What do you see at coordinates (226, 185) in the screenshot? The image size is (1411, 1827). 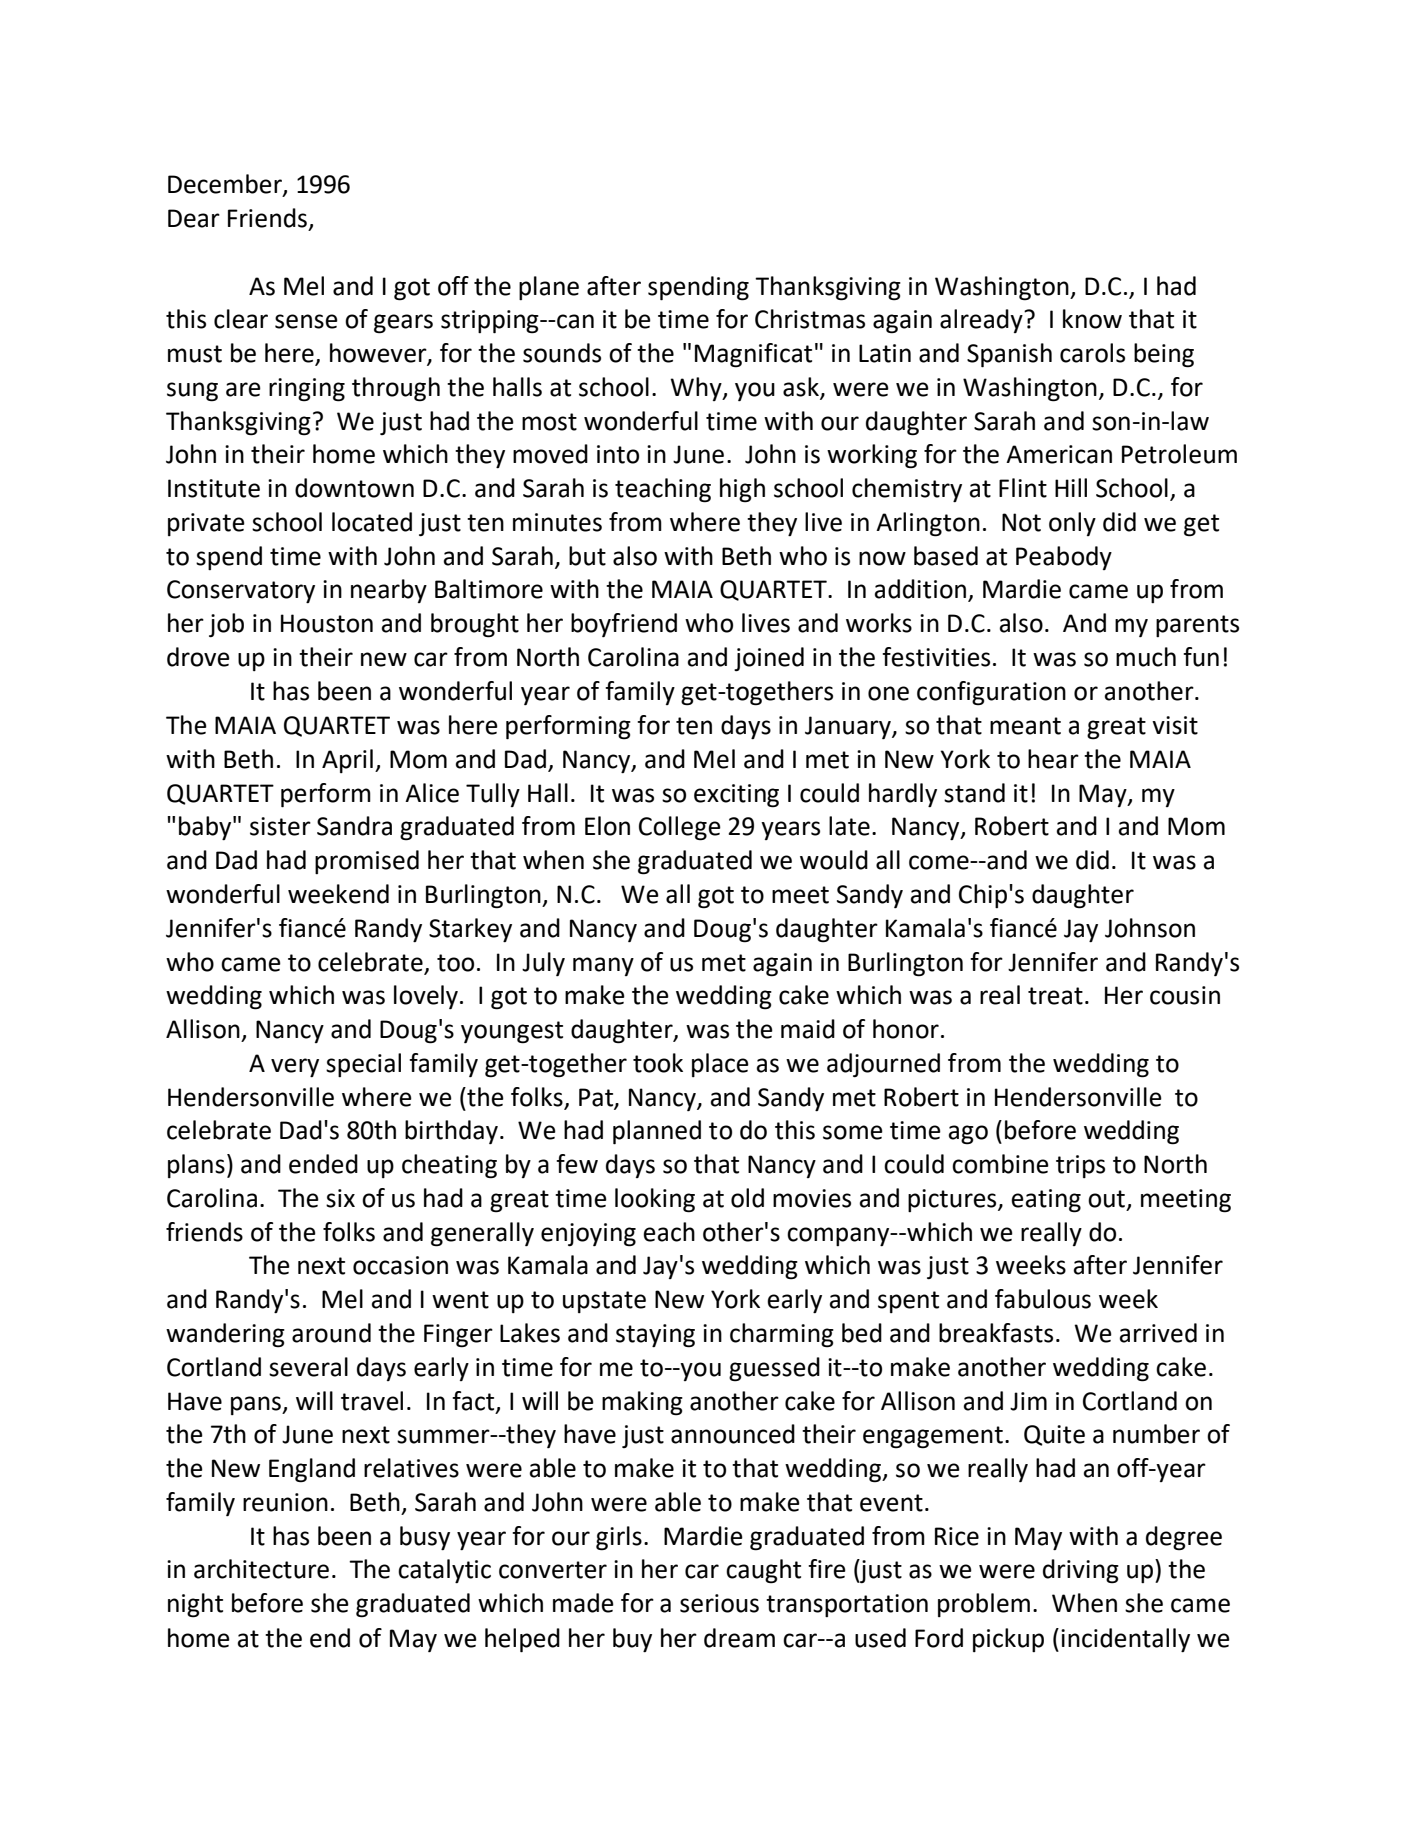 I see `December` at bounding box center [226, 185].
